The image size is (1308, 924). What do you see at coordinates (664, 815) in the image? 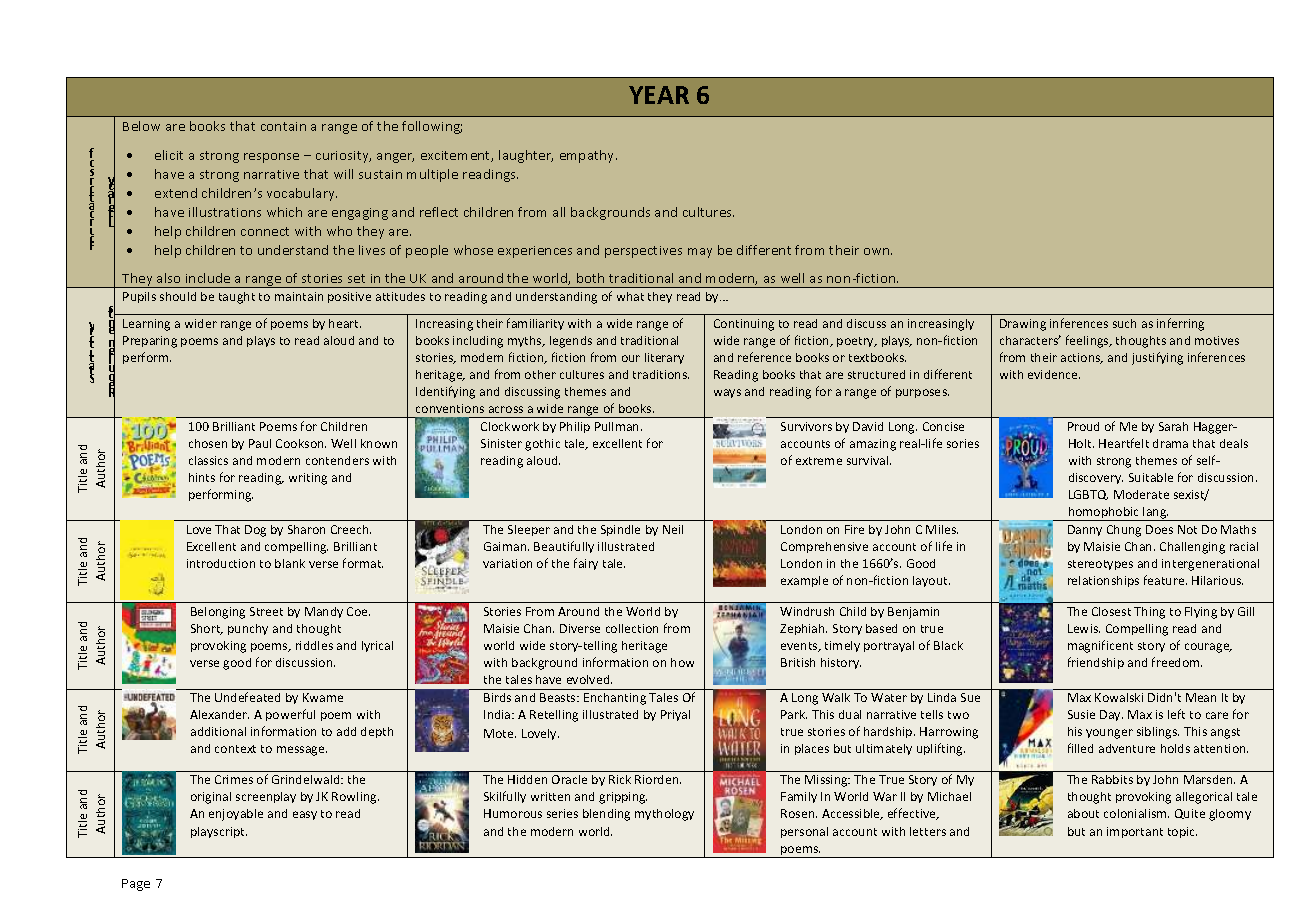
I see `mythology` at bounding box center [664, 815].
